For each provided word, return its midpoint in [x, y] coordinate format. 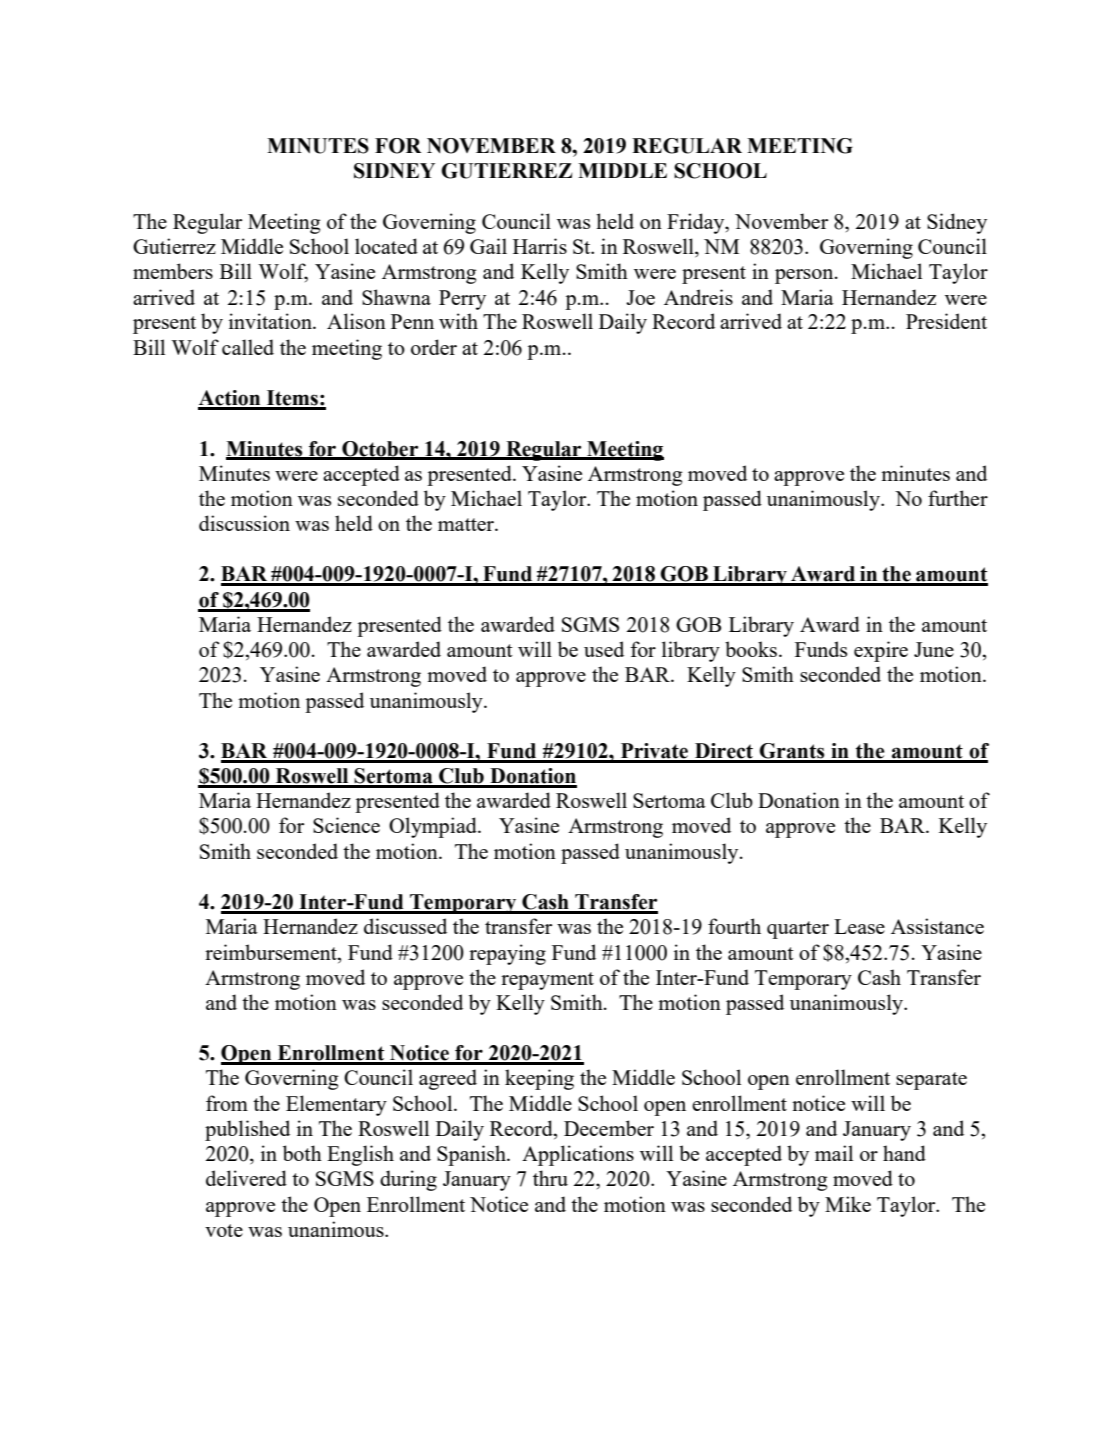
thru [550, 1178]
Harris [540, 246]
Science [346, 825]
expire [881, 651]
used [604, 649]
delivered [246, 1178]
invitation [271, 321]
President [946, 321]
